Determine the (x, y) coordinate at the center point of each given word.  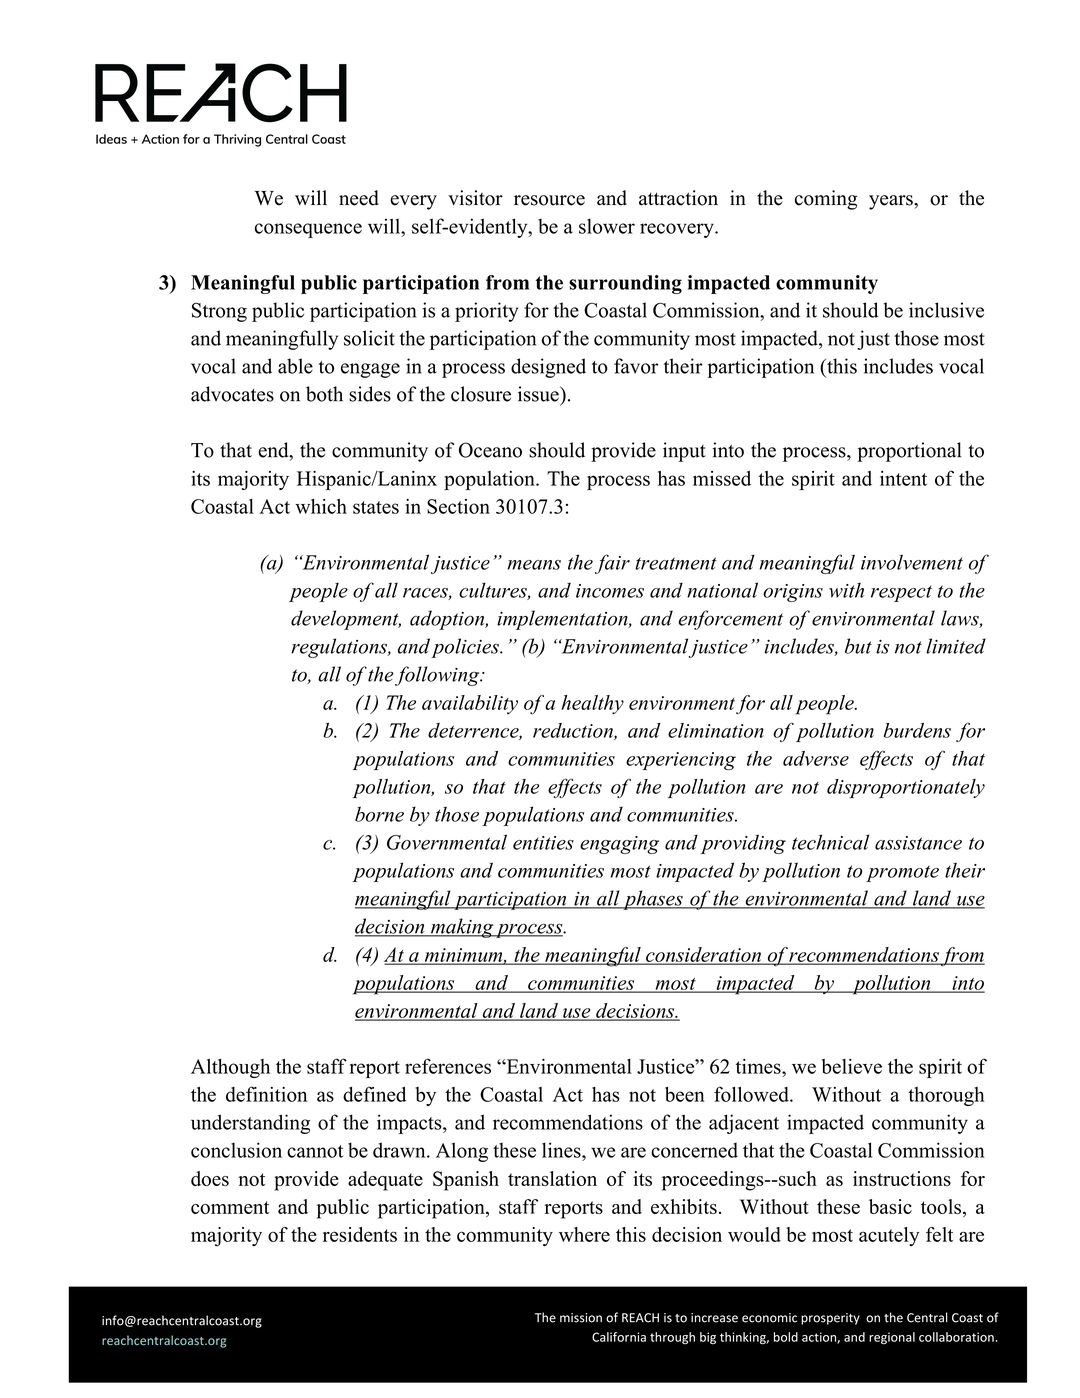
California (619, 1337)
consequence (308, 230)
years (892, 202)
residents (360, 1234)
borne (379, 814)
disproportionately (906, 788)
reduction (574, 731)
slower (607, 226)
